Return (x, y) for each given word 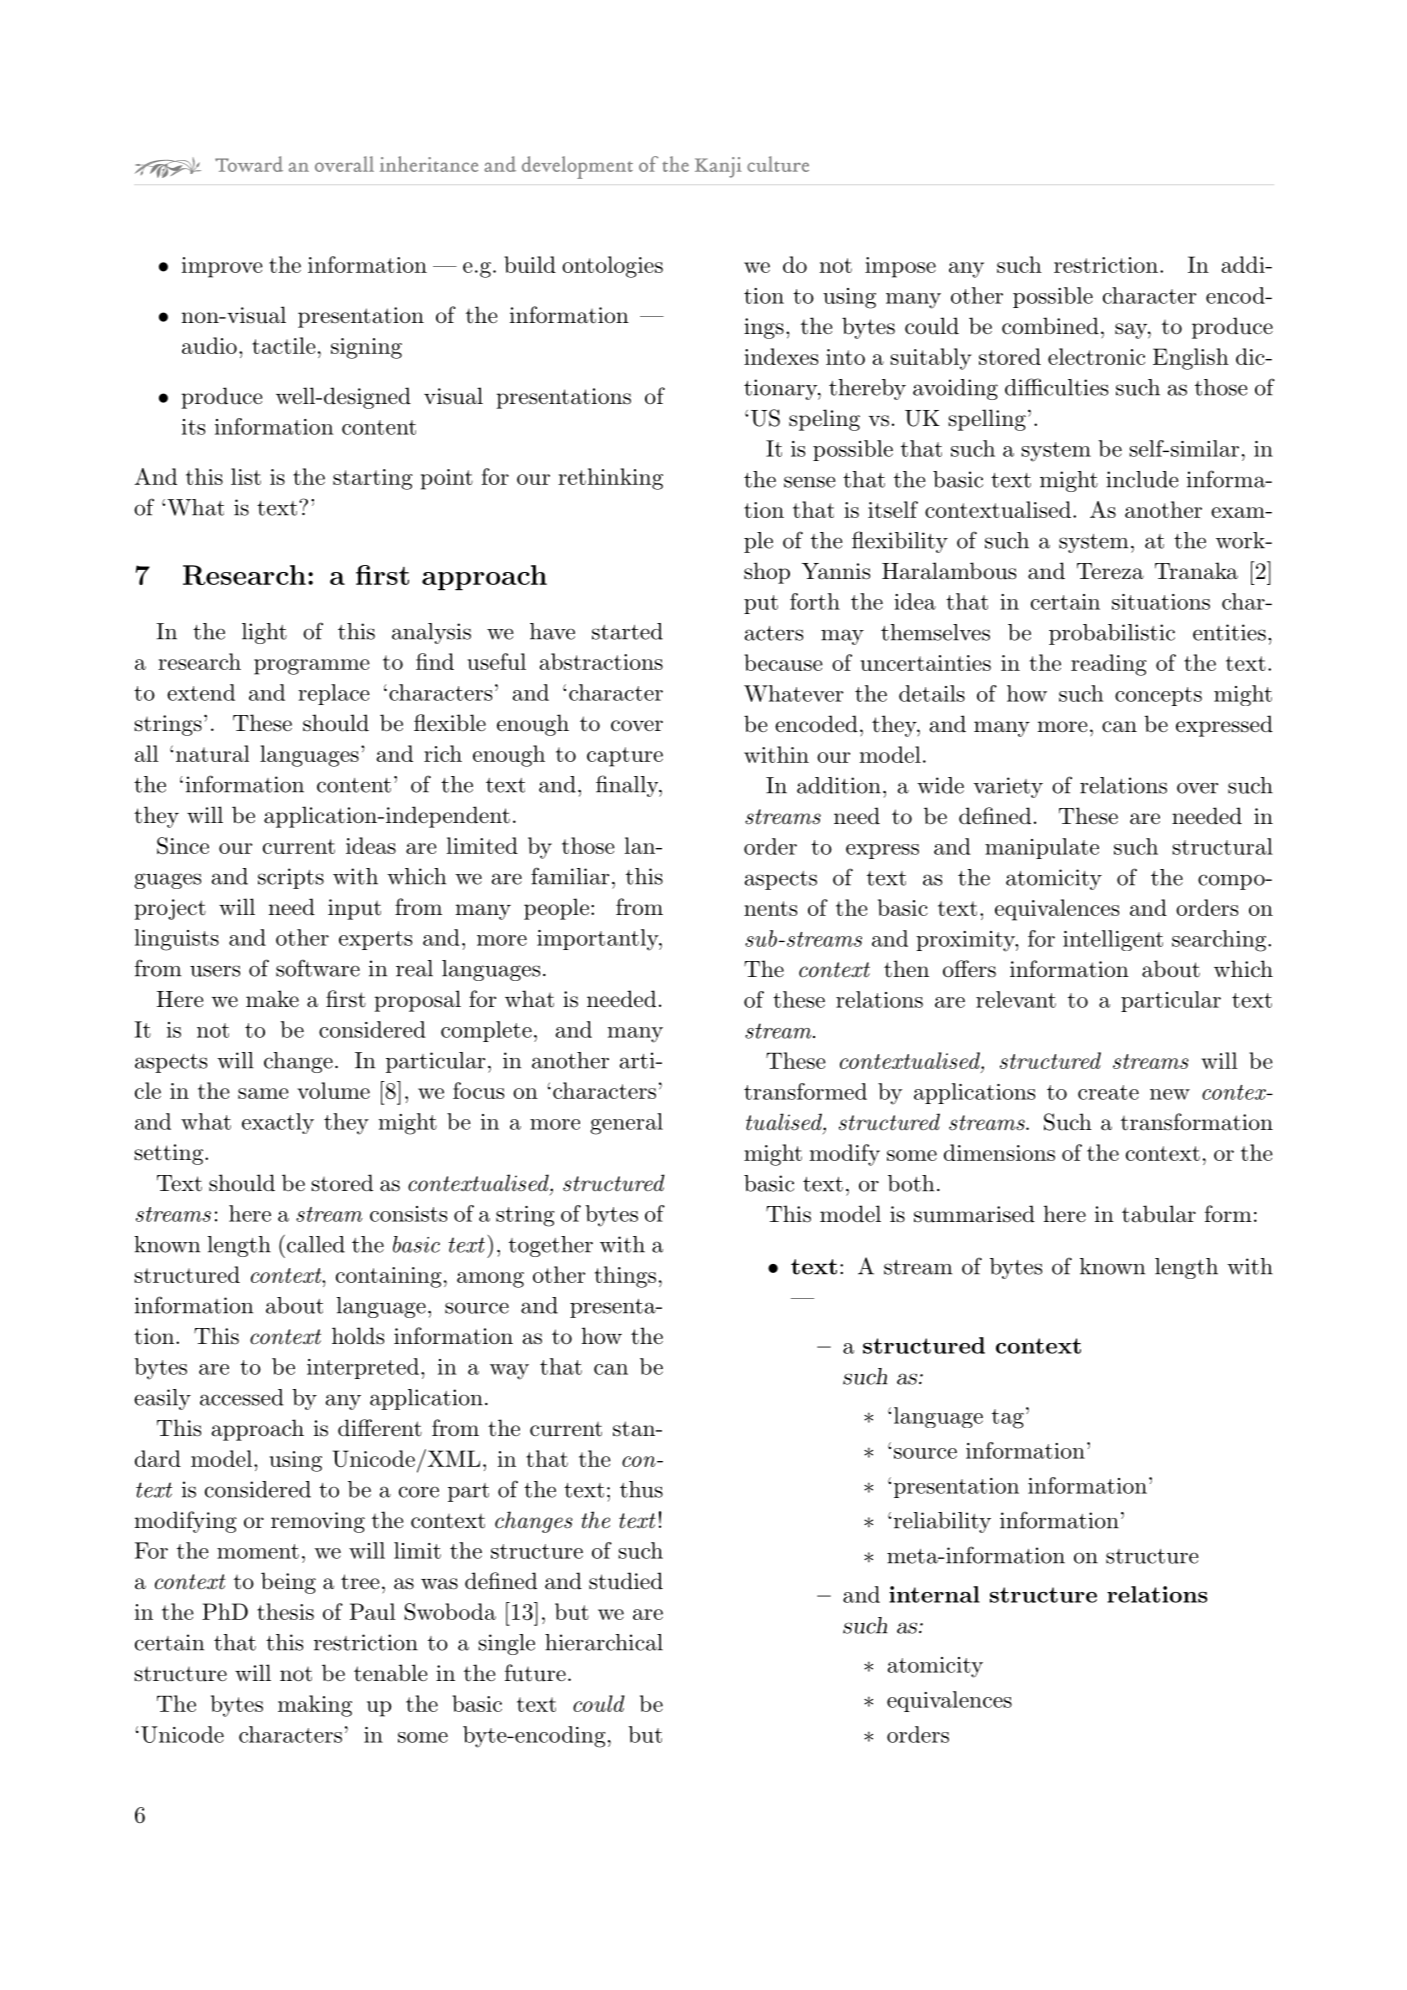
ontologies (612, 267)
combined (1050, 326)
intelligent (1113, 940)
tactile (284, 345)
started (627, 631)
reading (1109, 665)
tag (1008, 1419)
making (315, 1706)
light (264, 633)
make (272, 999)
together (551, 1246)
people (556, 909)
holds (358, 1336)
